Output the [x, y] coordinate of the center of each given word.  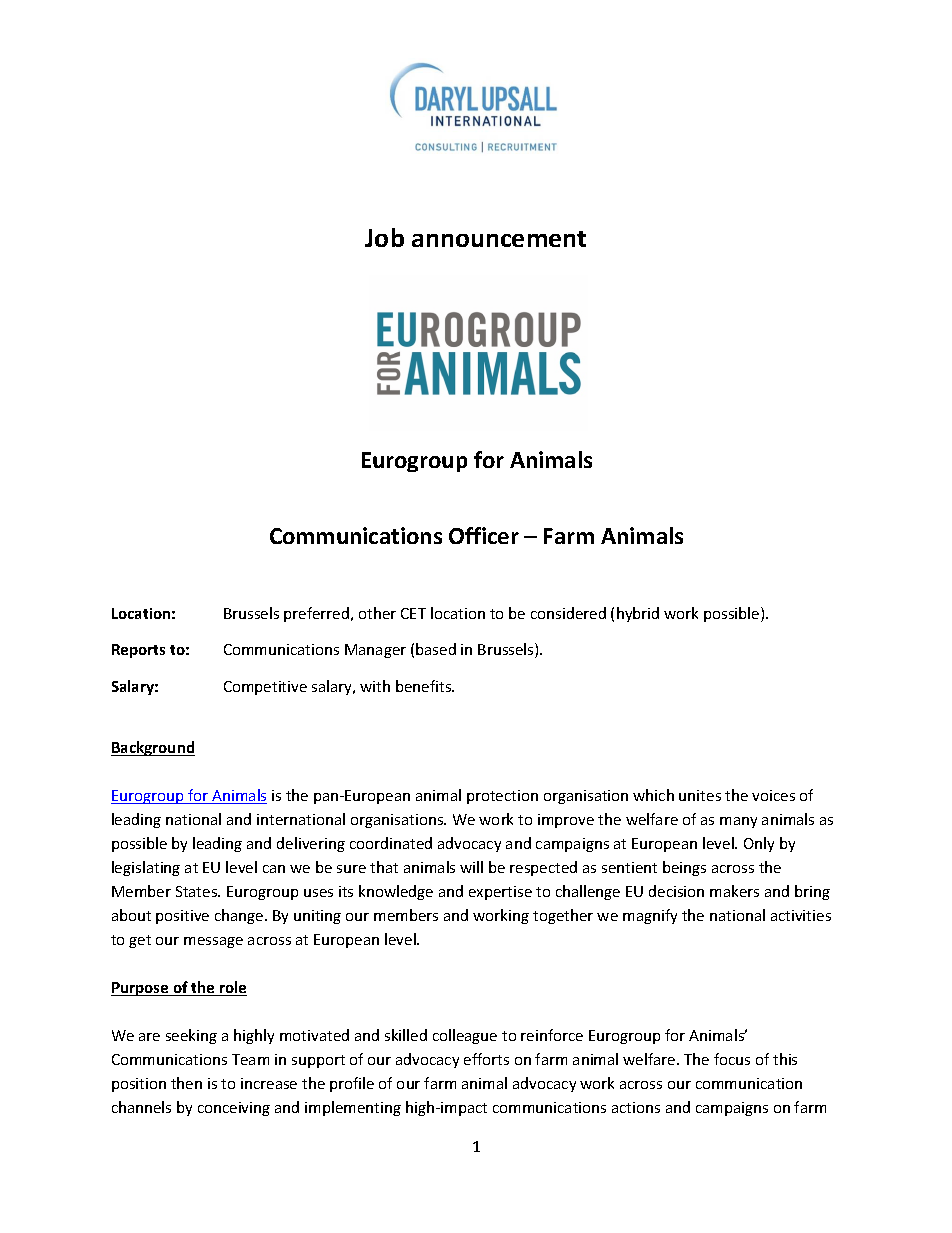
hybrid [638, 614]
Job [384, 237]
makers [734, 891]
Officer [484, 535]
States [198, 891]
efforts [486, 1059]
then [186, 1083]
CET [413, 613]
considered [568, 613]
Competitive [265, 688]
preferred [318, 614]
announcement [499, 239]
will [471, 867]
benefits [425, 686]
